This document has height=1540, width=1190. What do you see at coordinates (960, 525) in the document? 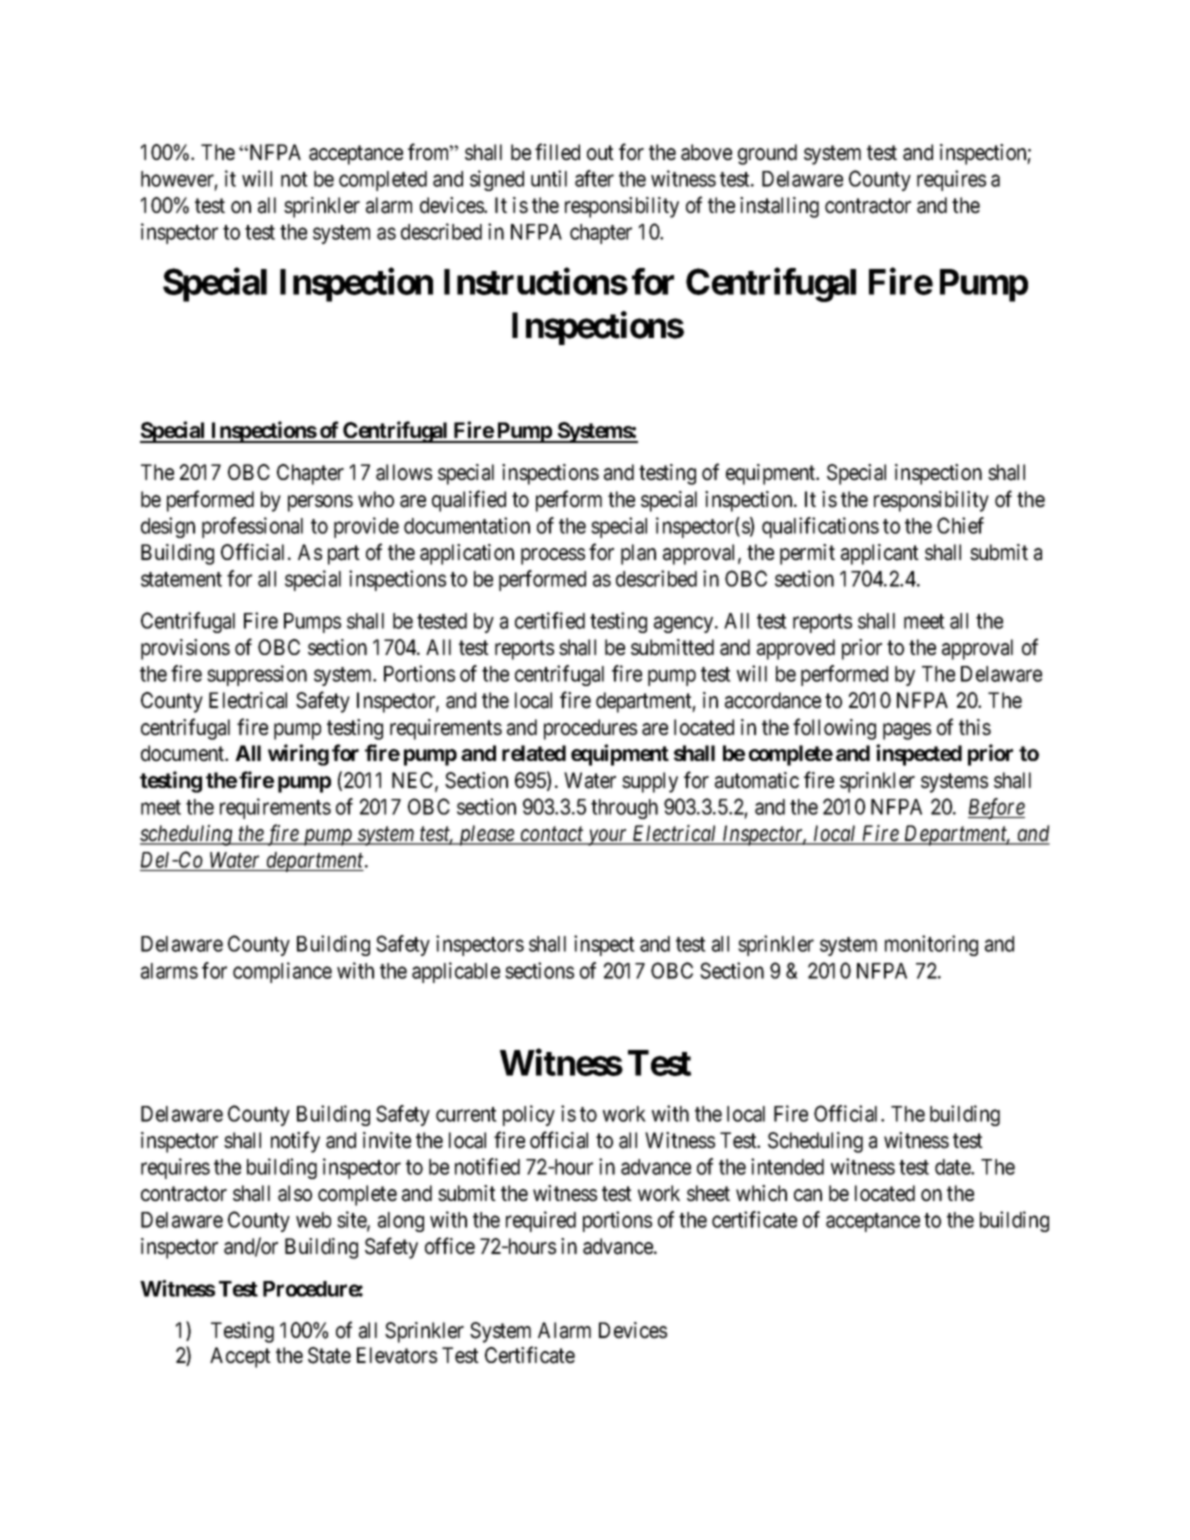
I see `Chief` at bounding box center [960, 525].
